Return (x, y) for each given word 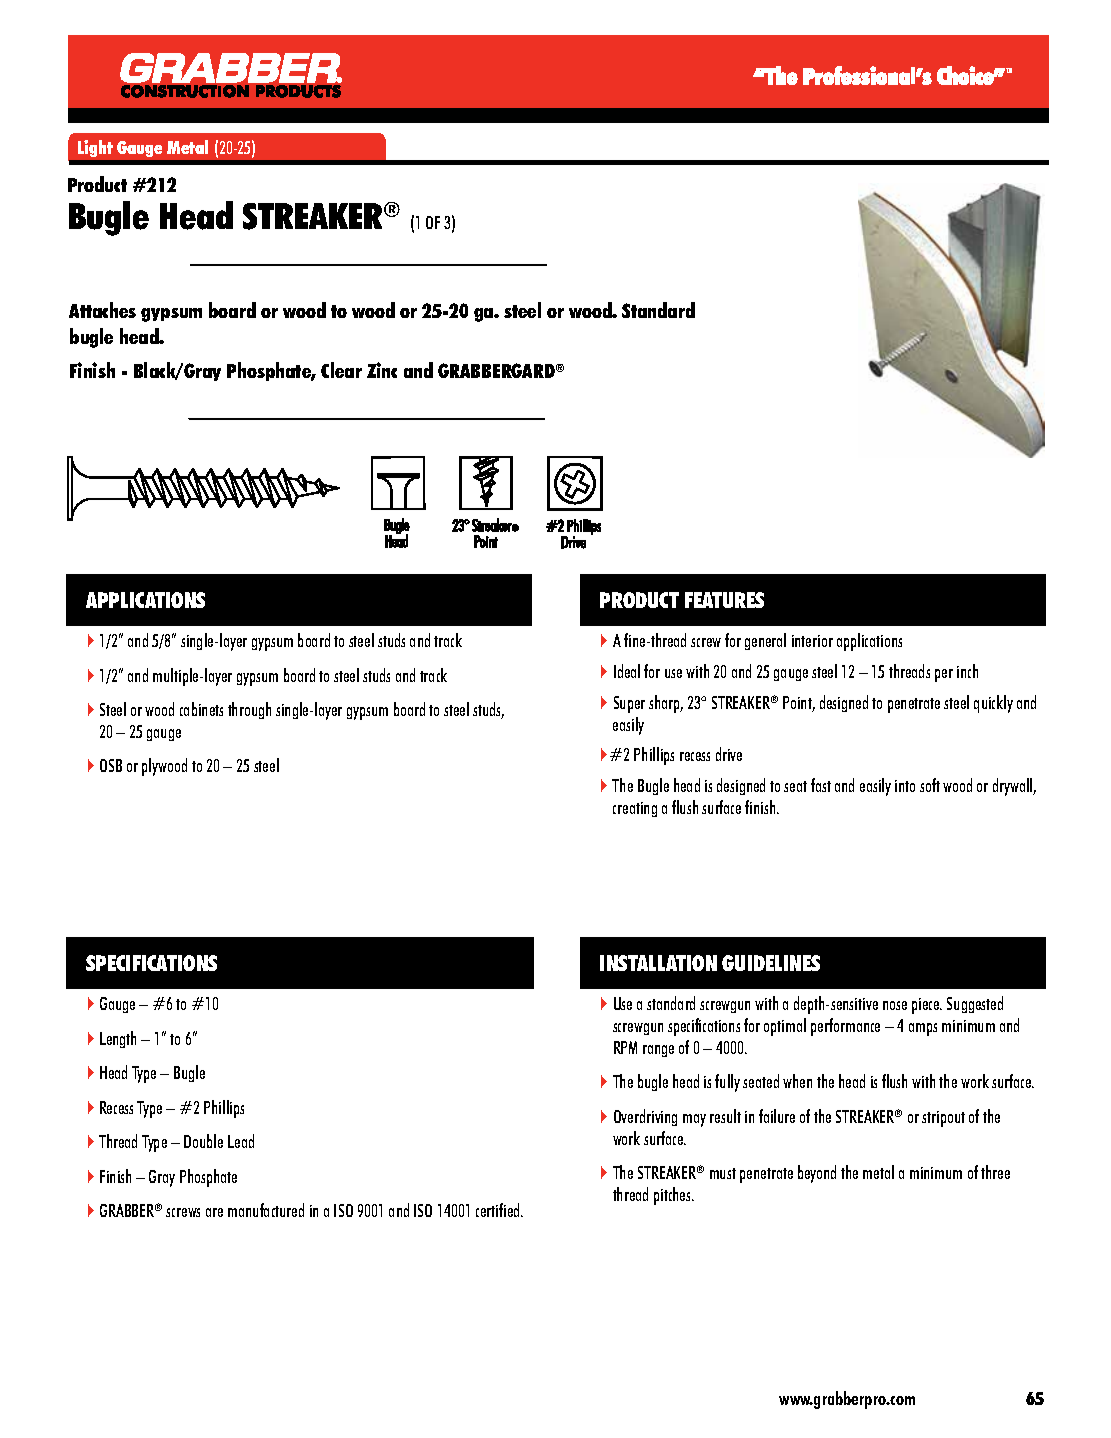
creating (635, 809)
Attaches (102, 310)
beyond (817, 1174)
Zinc (382, 370)
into (905, 786)
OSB (111, 765)
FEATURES (724, 600)
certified (499, 1210)
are (214, 1212)
